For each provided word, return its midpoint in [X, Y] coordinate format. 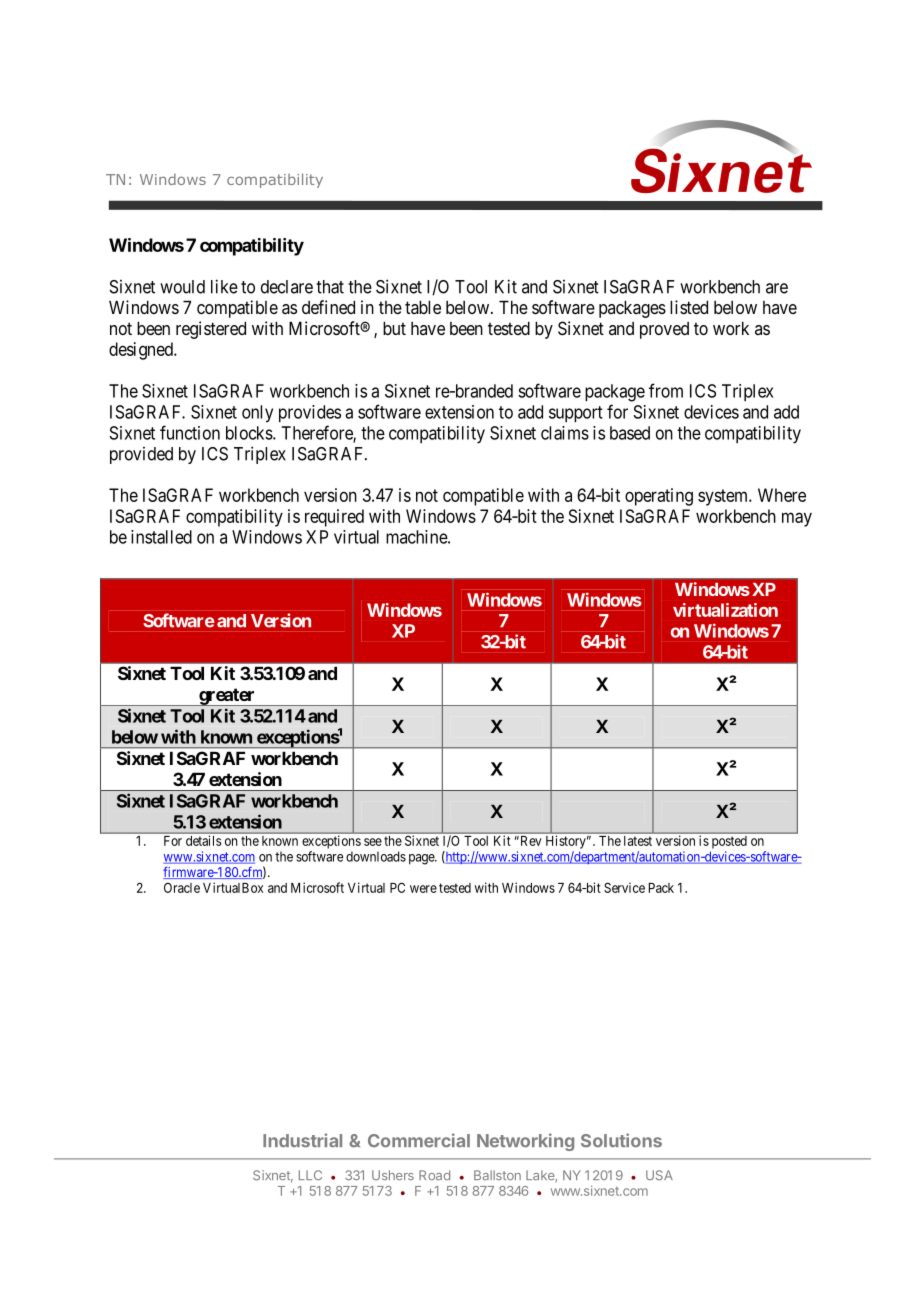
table [423, 307]
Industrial [302, 1140]
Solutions [621, 1140]
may [797, 519]
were [423, 889]
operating [659, 497]
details [203, 841]
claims [565, 433]
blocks [250, 433]
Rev [529, 841]
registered [211, 330]
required [334, 518]
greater [227, 697]
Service [624, 887]
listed [689, 307]
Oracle [182, 887]
